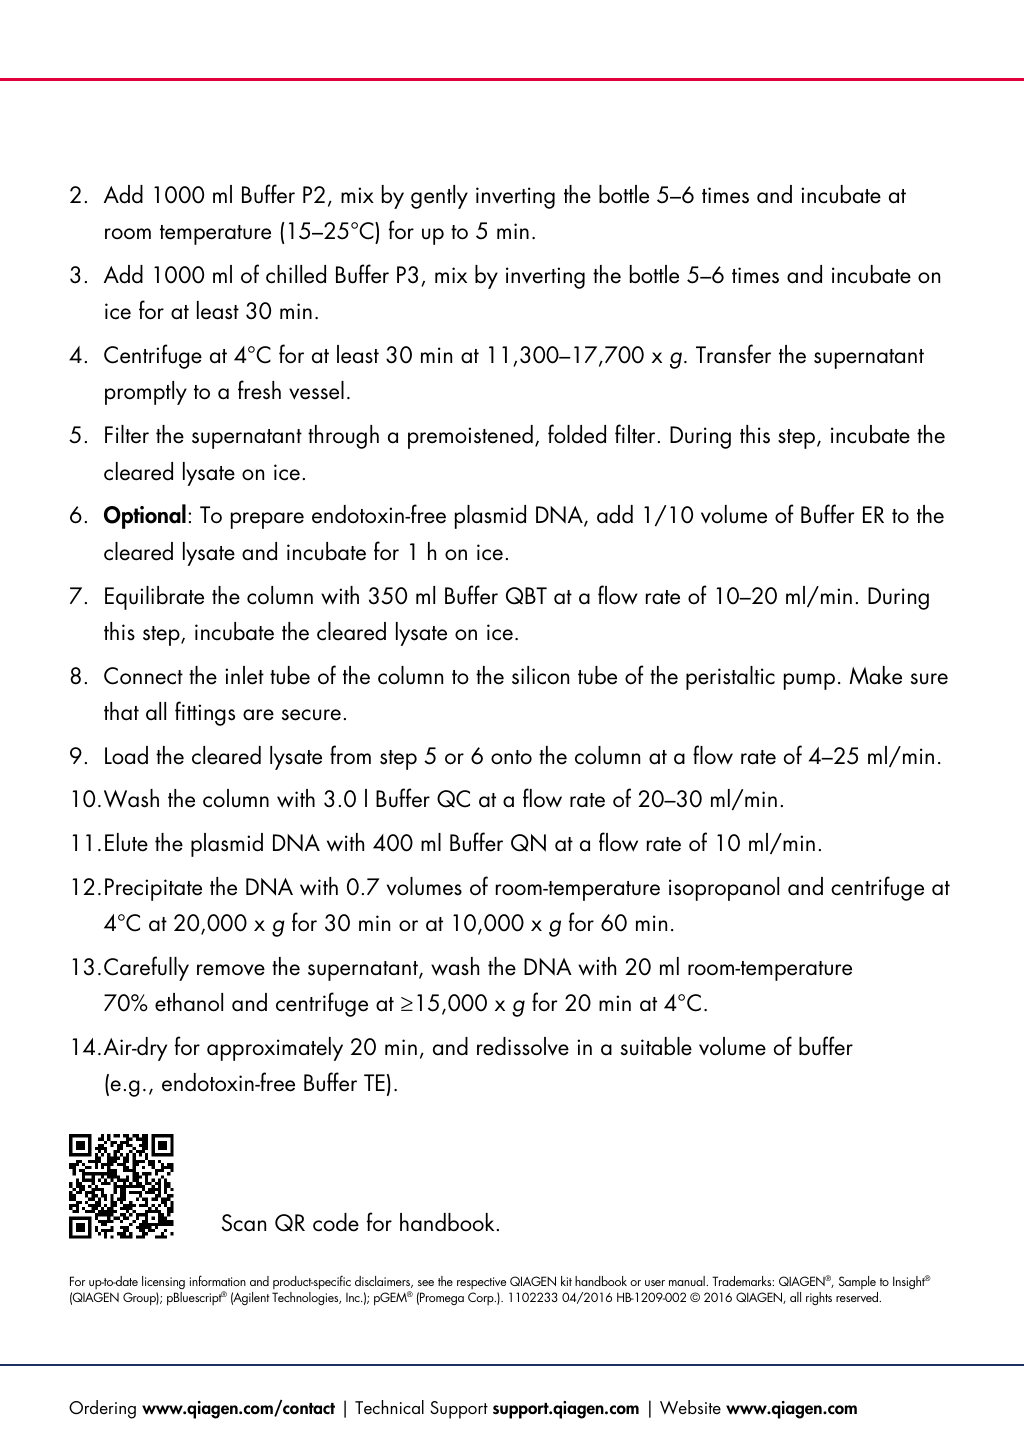 The width and height of the document is (1024, 1453). I want to click on Transfer, so click(733, 354).
